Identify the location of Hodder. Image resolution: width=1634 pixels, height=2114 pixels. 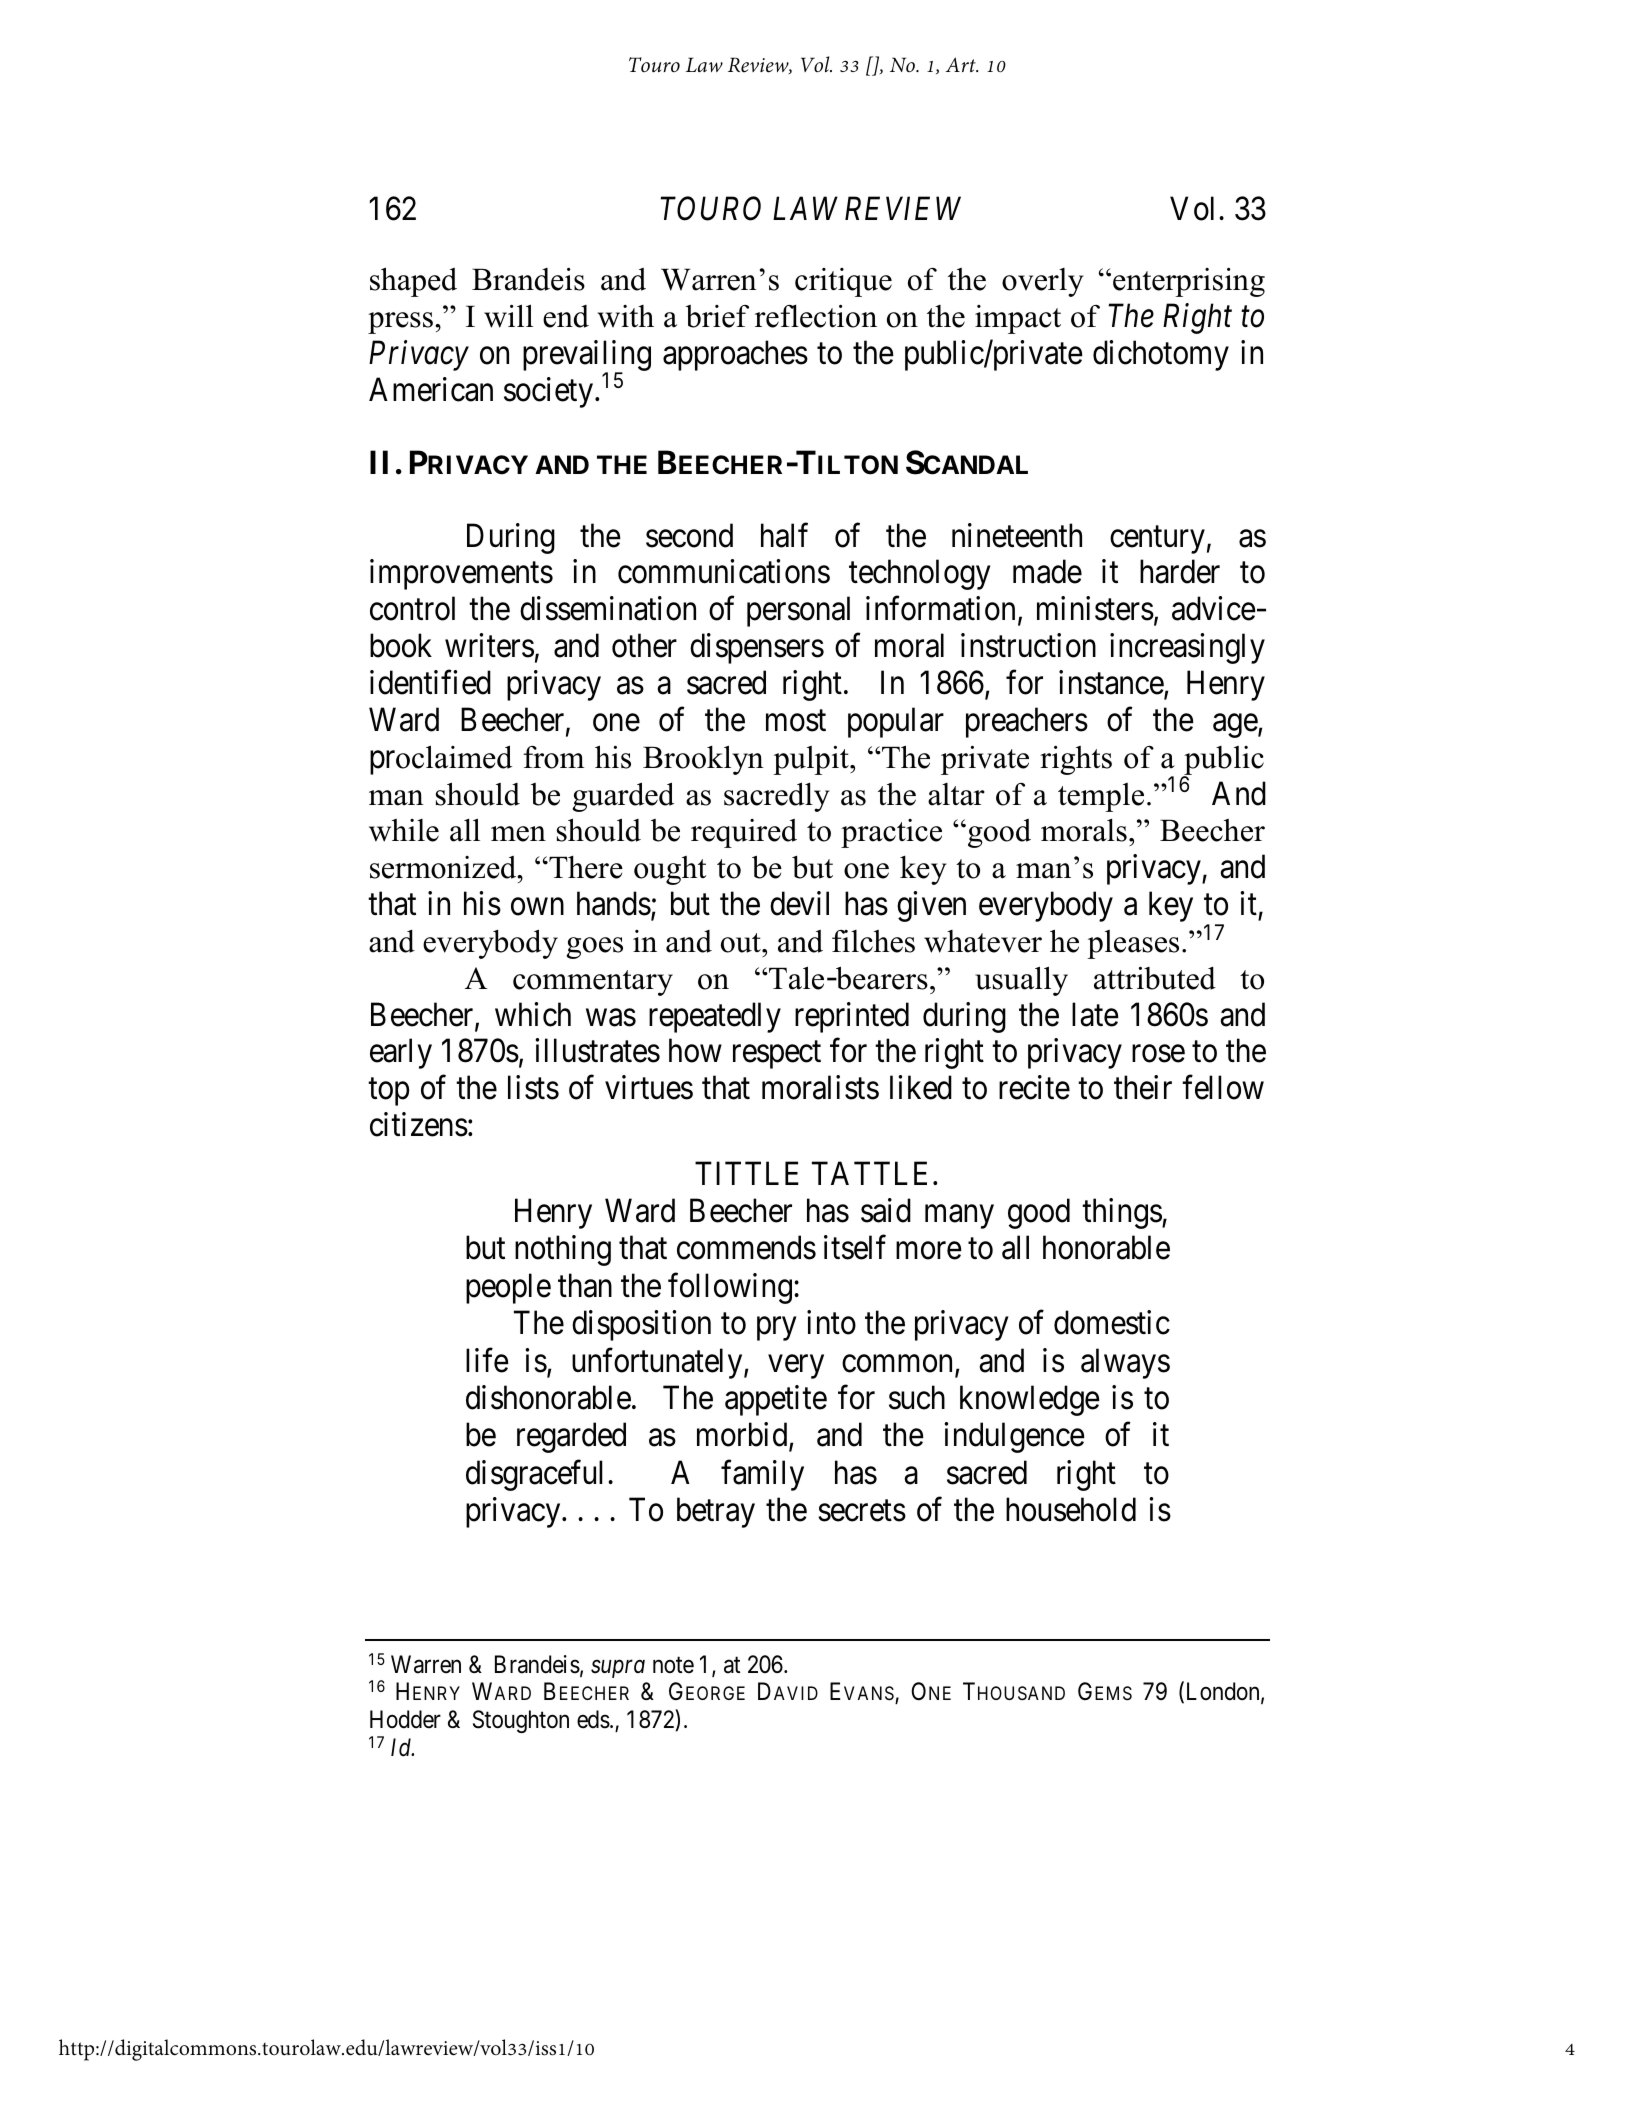
(405, 1719).
